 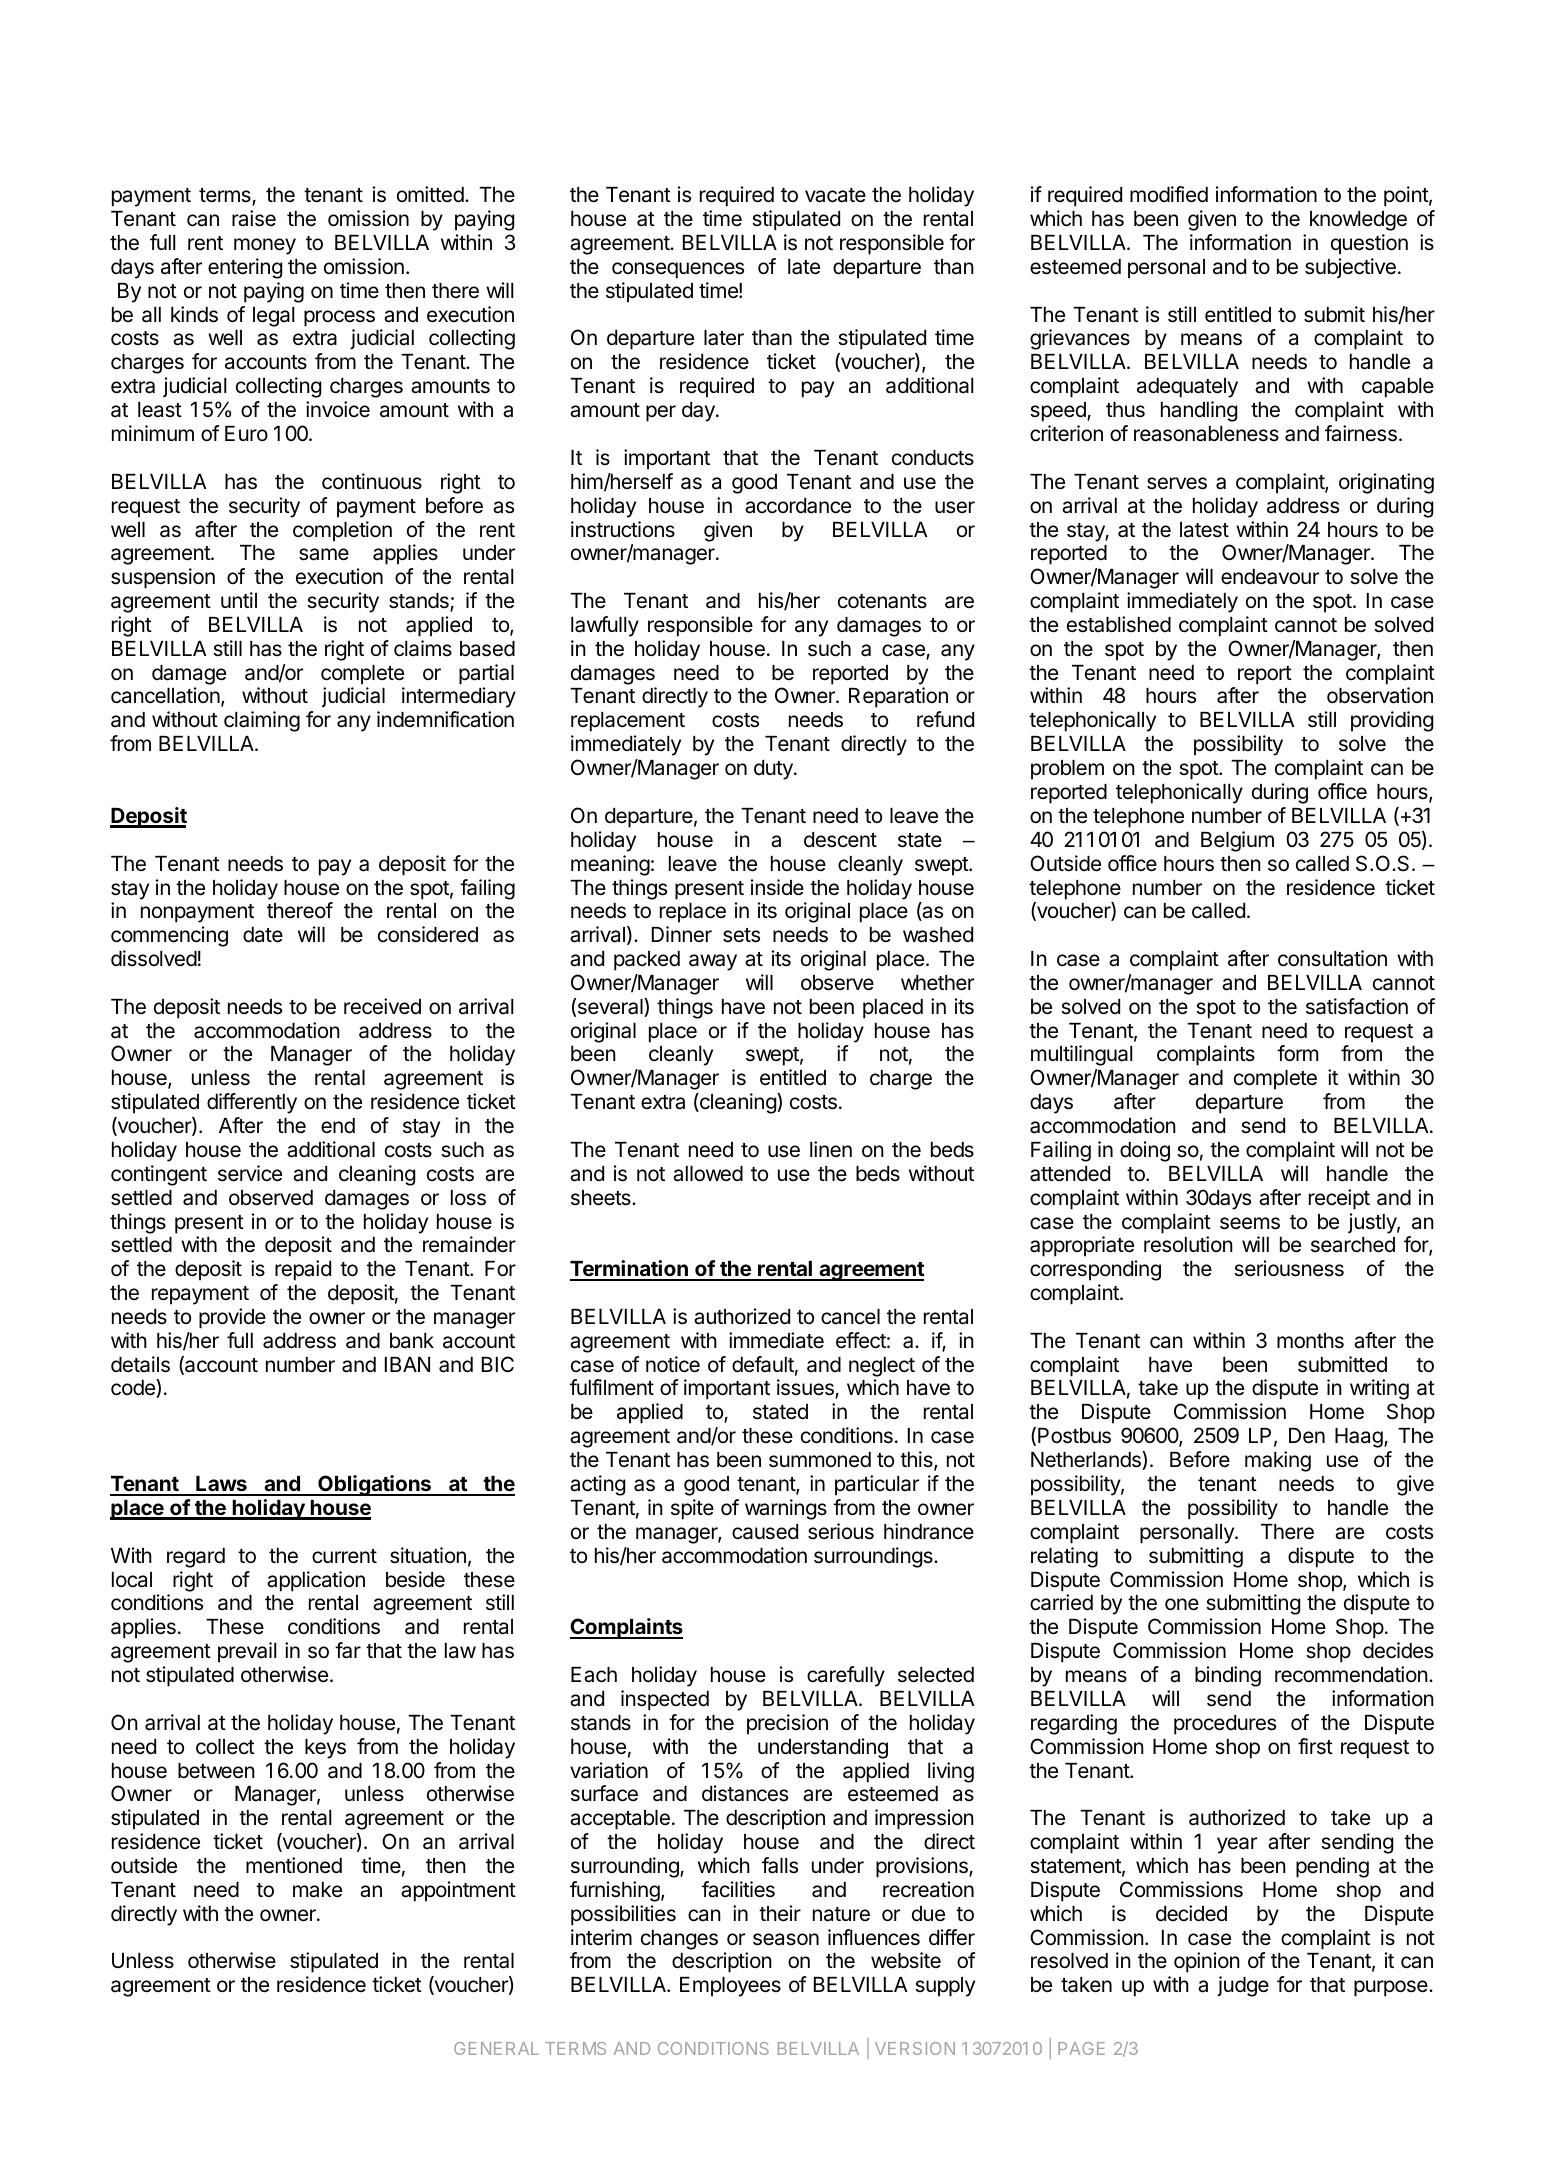 What do you see at coordinates (806, 1389) in the page?
I see `issues` at bounding box center [806, 1389].
